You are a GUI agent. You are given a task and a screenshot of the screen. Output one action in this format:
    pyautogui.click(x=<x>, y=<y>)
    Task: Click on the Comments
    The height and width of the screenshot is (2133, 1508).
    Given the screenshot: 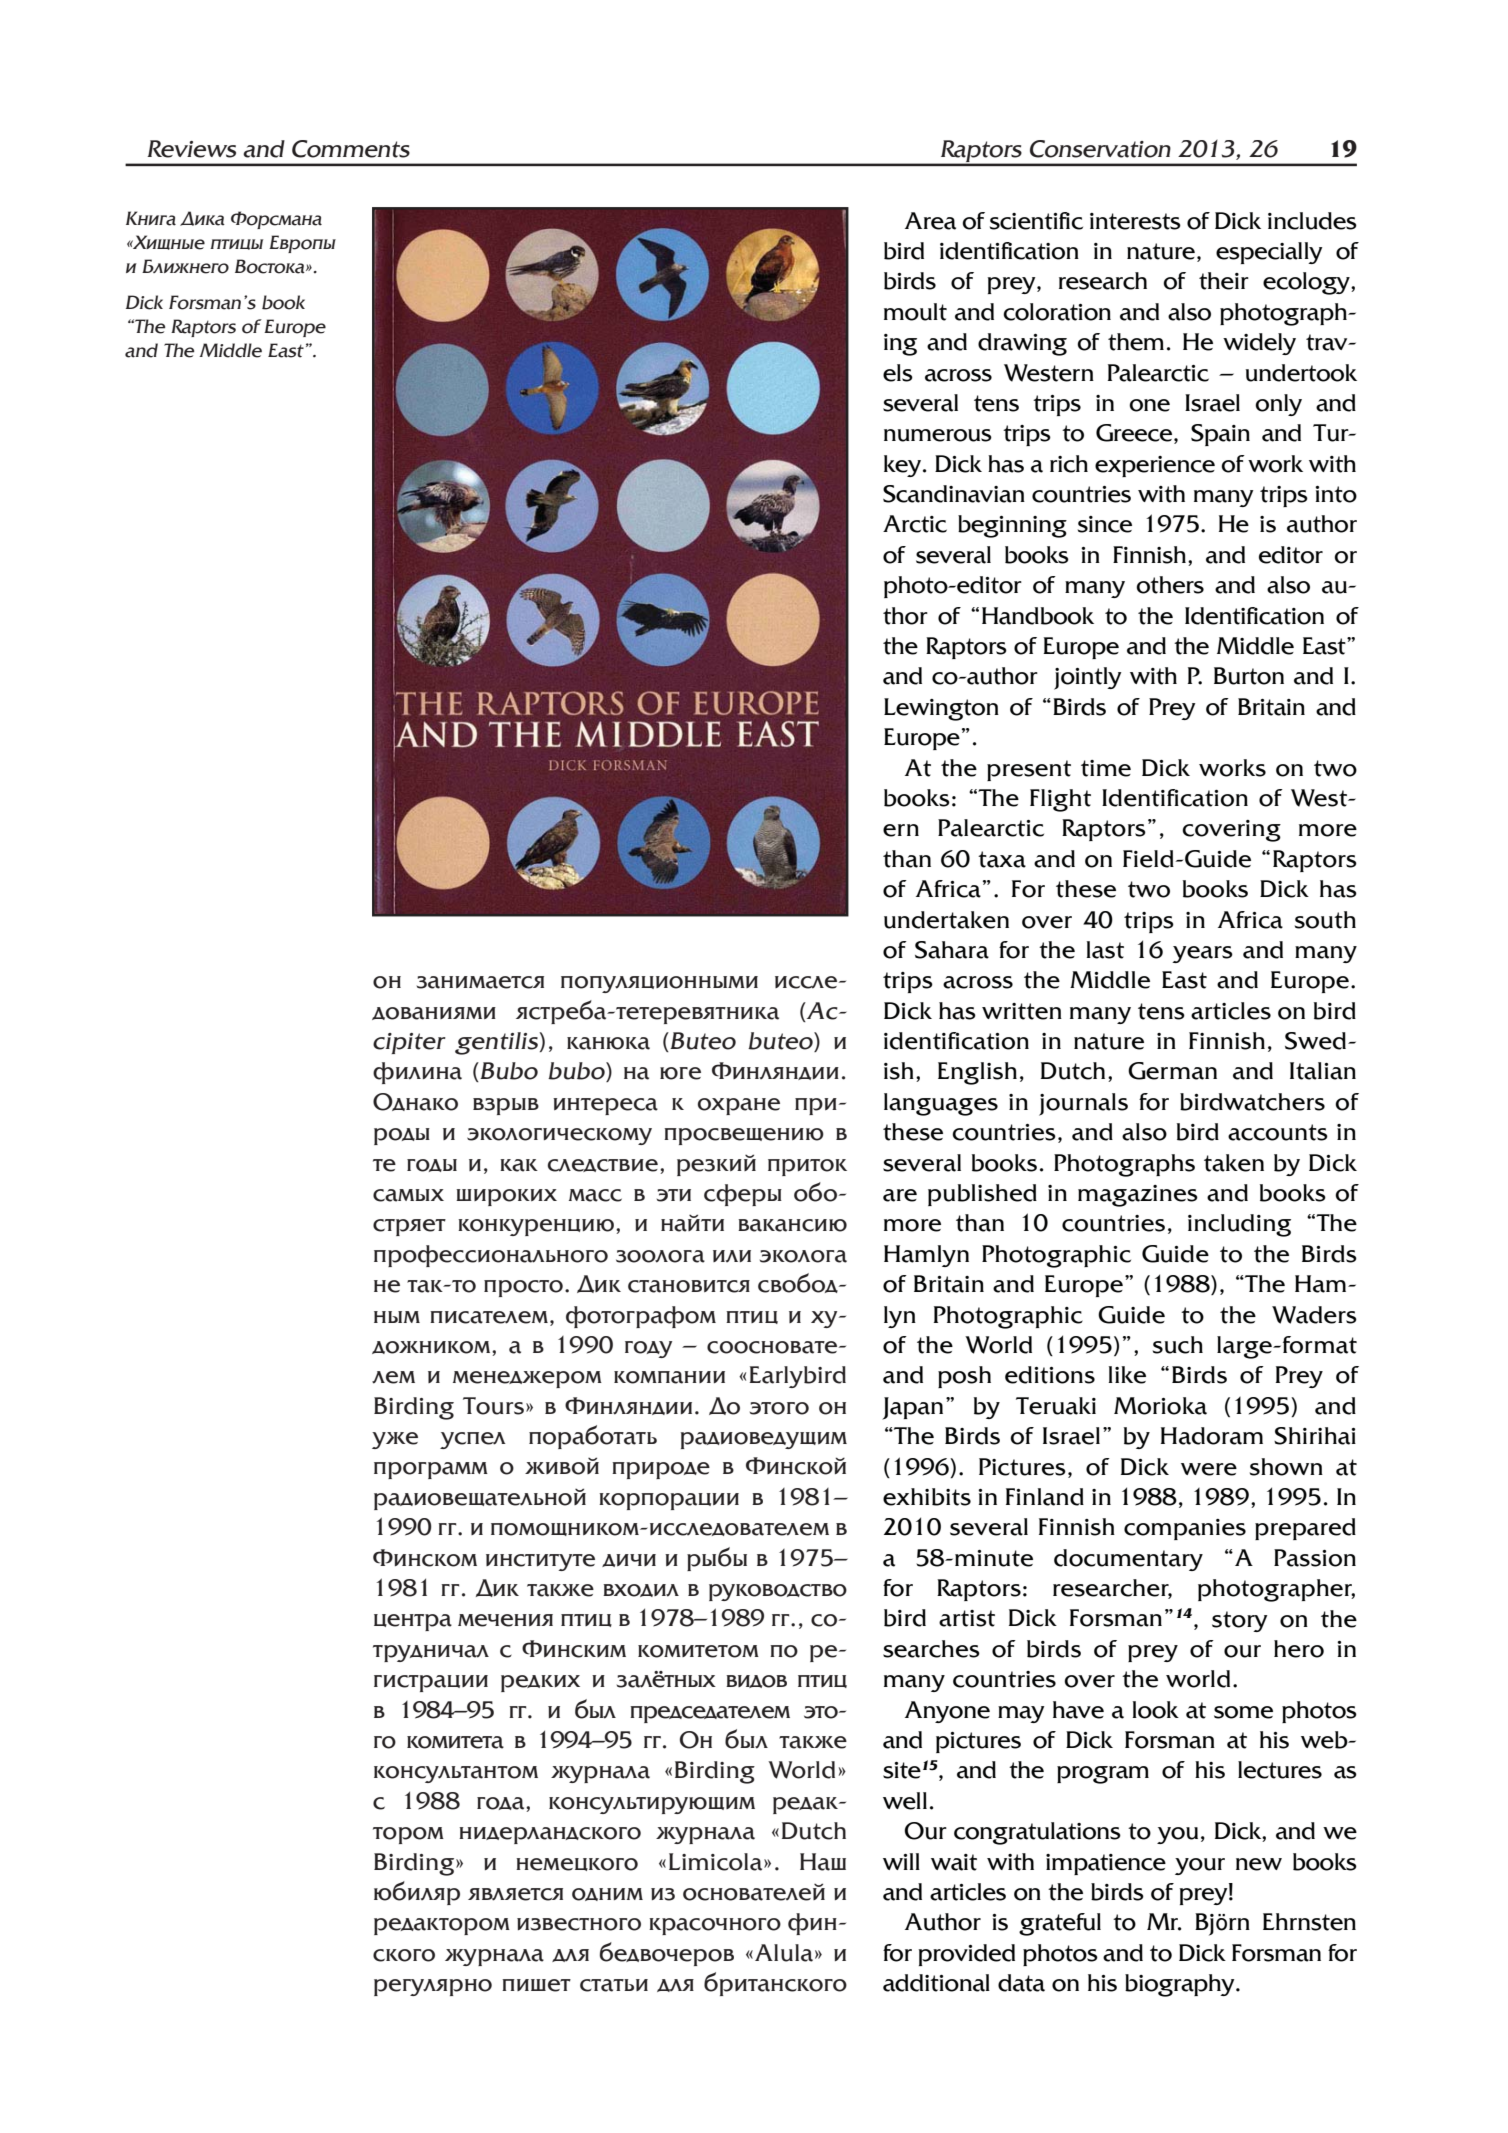 What is the action you would take?
    pyautogui.click(x=351, y=149)
